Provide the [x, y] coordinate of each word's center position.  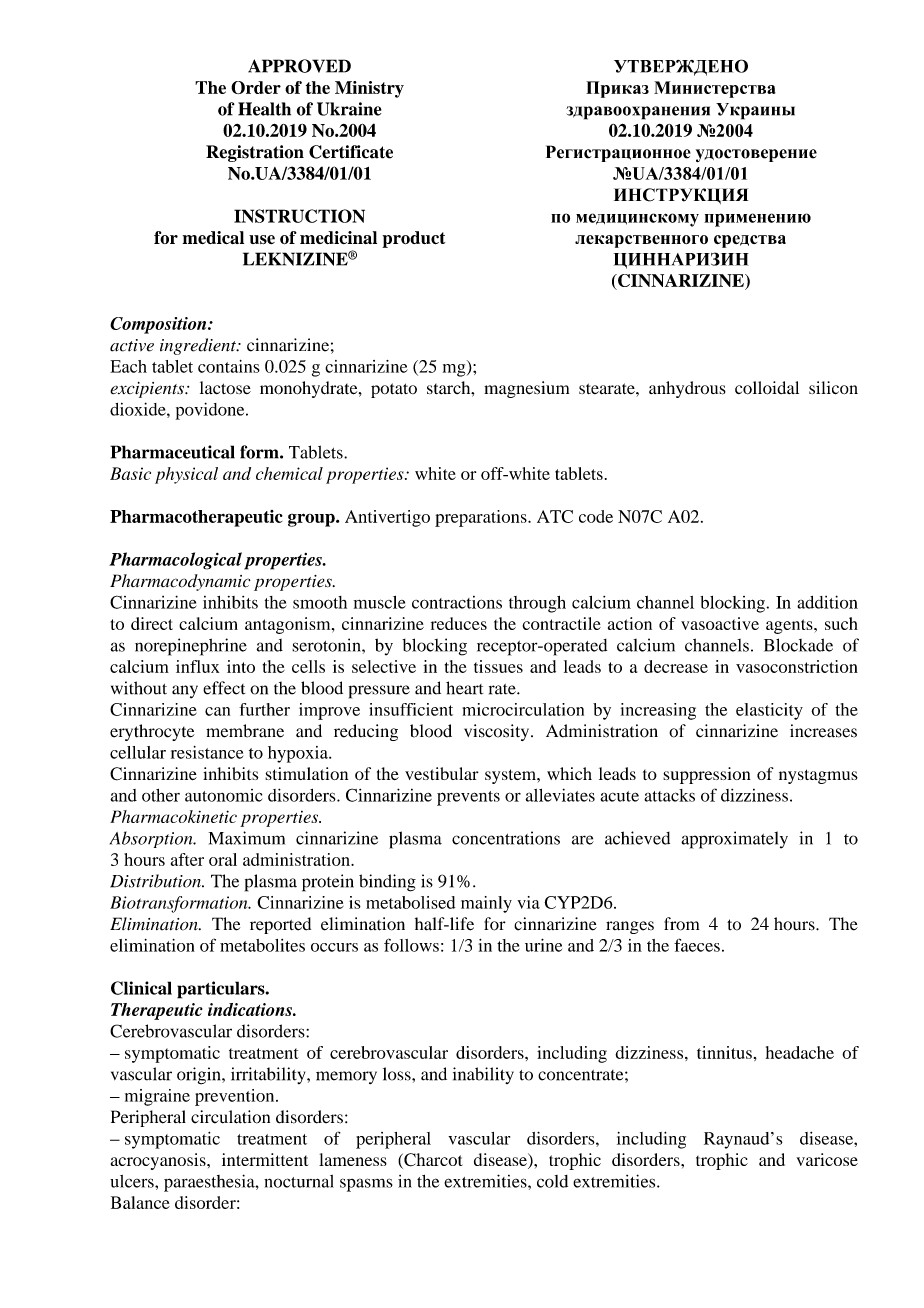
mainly [486, 904]
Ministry [369, 89]
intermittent [265, 1159]
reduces [459, 623]
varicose [827, 1159]
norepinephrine [191, 647]
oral [223, 859]
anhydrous [687, 389]
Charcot [432, 1161]
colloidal [767, 388]
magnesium [526, 389]
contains [229, 366]
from [681, 924]
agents [790, 626]
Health [264, 109]
